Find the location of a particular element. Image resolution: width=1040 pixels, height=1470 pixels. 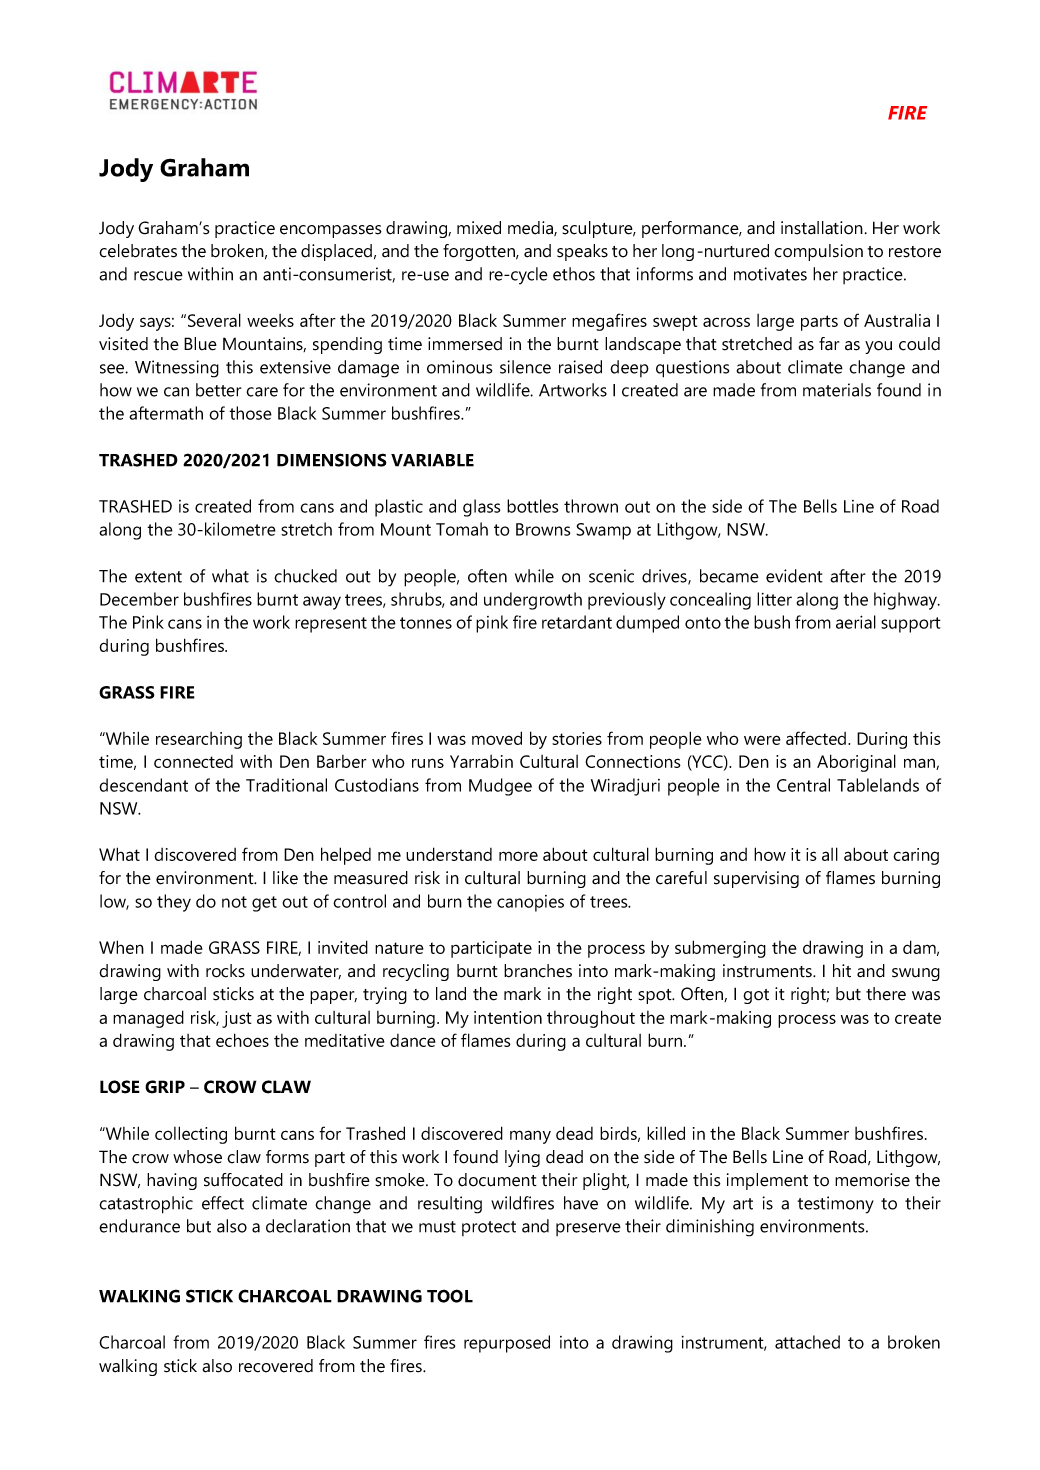

branches is located at coordinates (538, 971).
